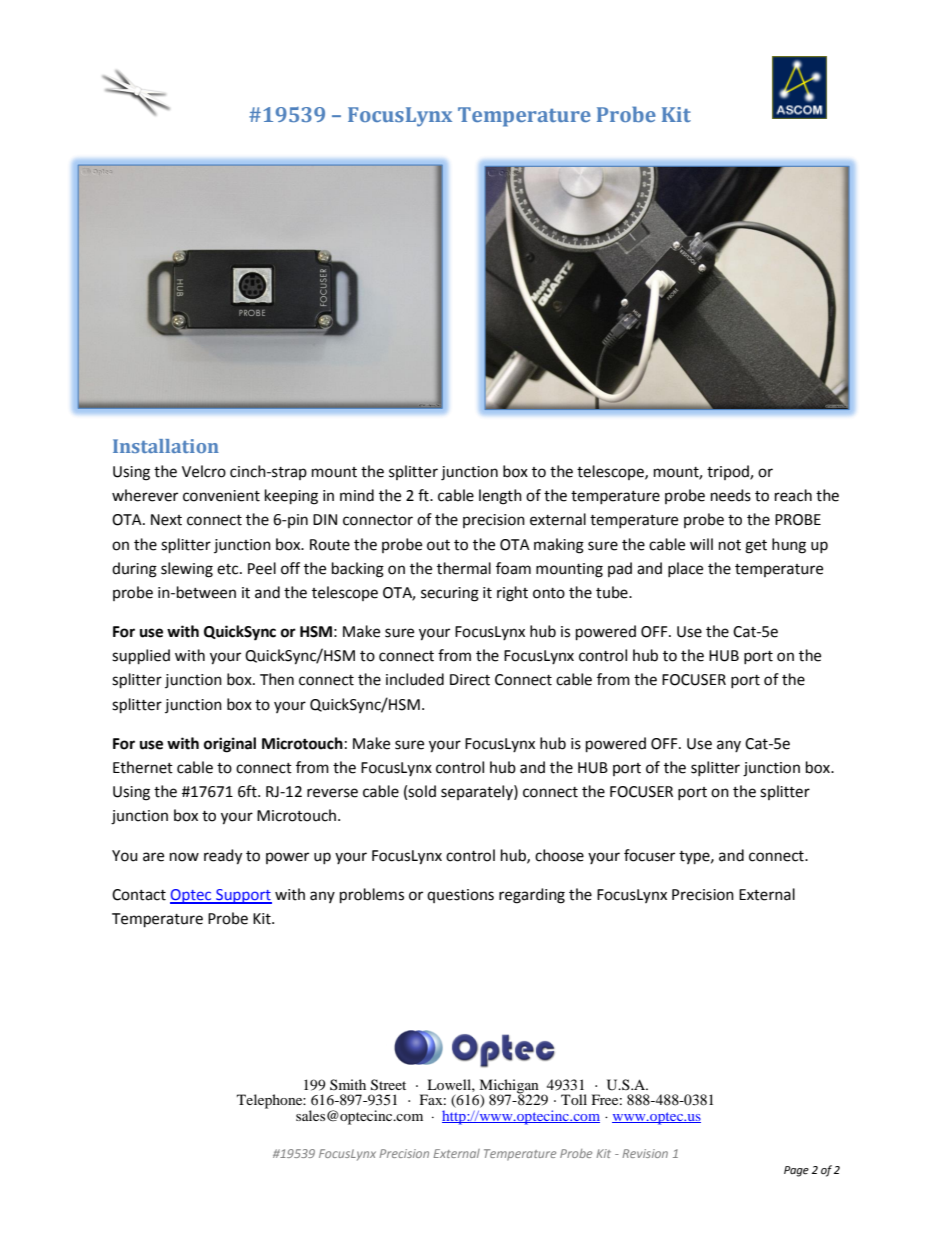 The height and width of the document is (1233, 952). I want to click on Smith, so click(348, 1084).
